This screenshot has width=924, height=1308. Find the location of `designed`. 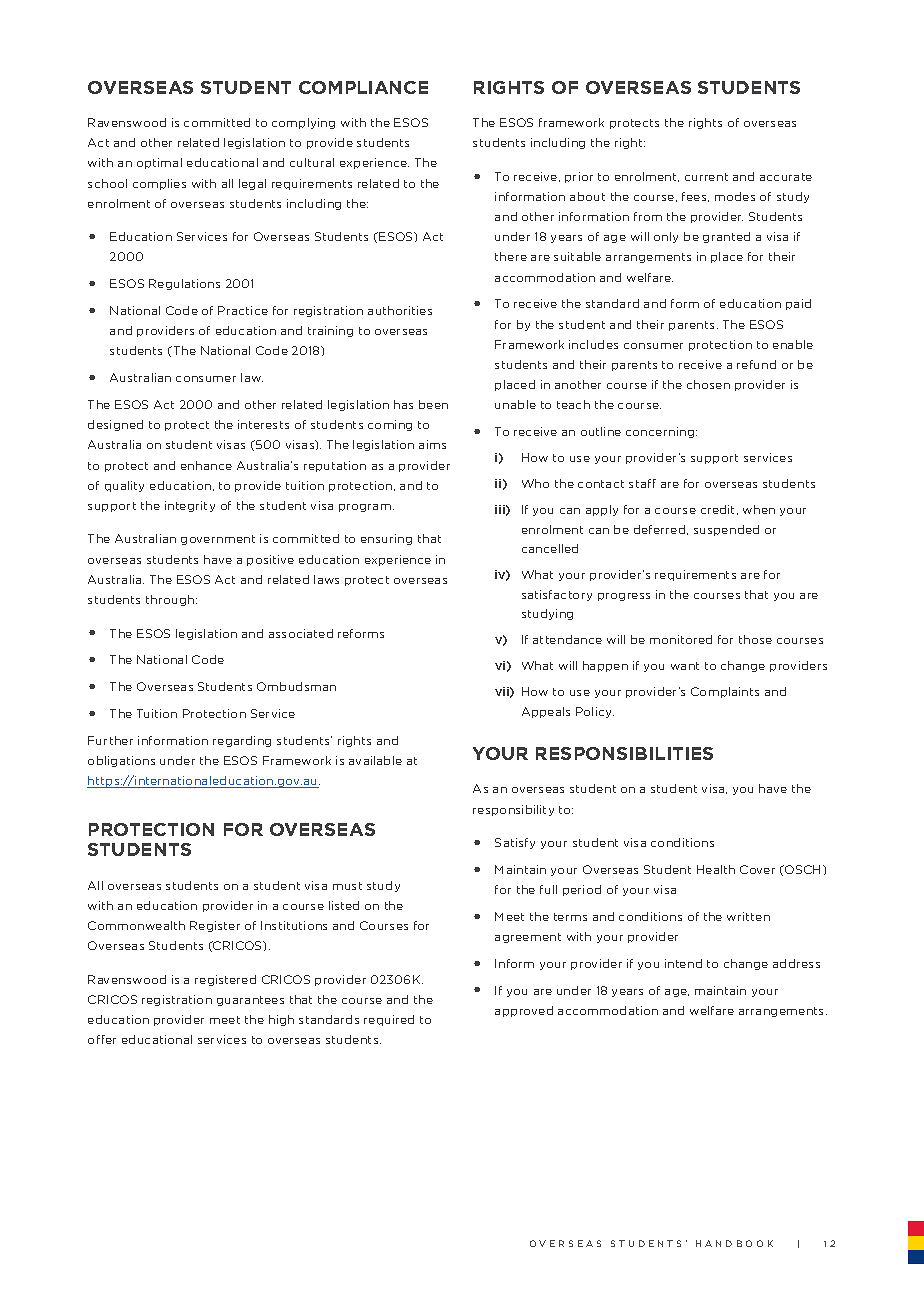

designed is located at coordinates (115, 425).
